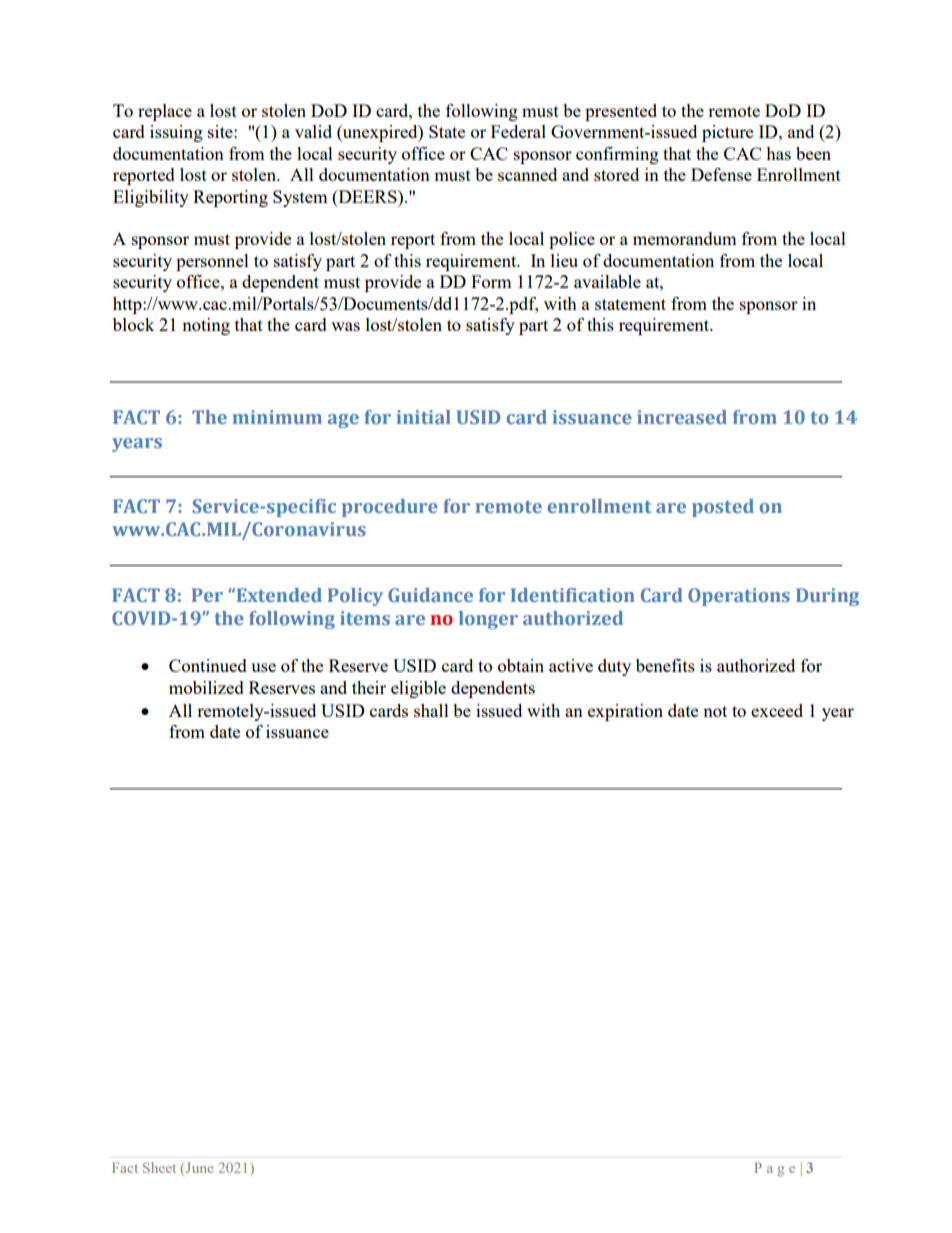 The height and width of the page is (1233, 952). What do you see at coordinates (518, 131) in the page?
I see `Federal` at bounding box center [518, 131].
